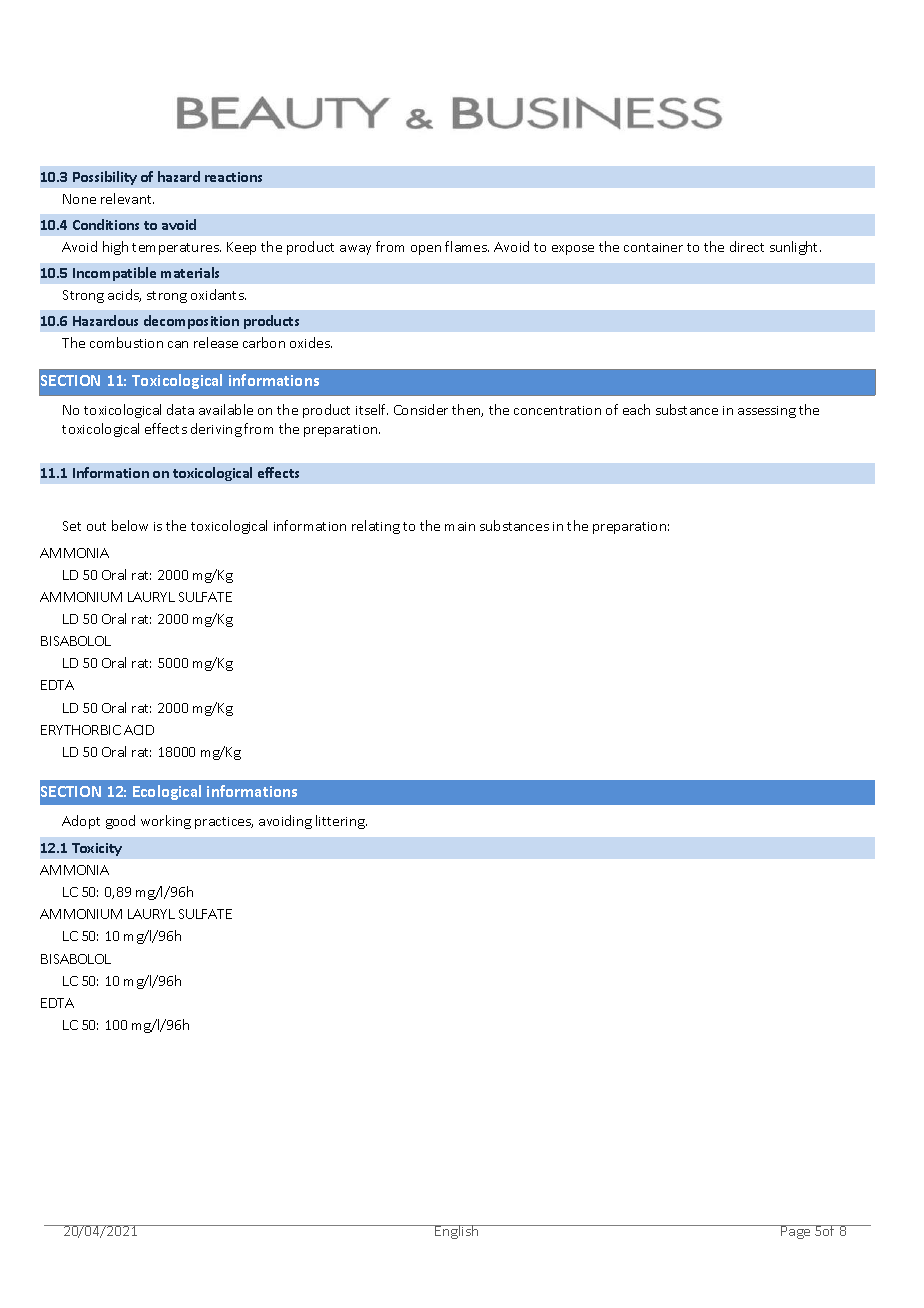 Image resolution: width=924 pixels, height=1308 pixels. What do you see at coordinates (426, 250) in the screenshot?
I see `open` at bounding box center [426, 250].
